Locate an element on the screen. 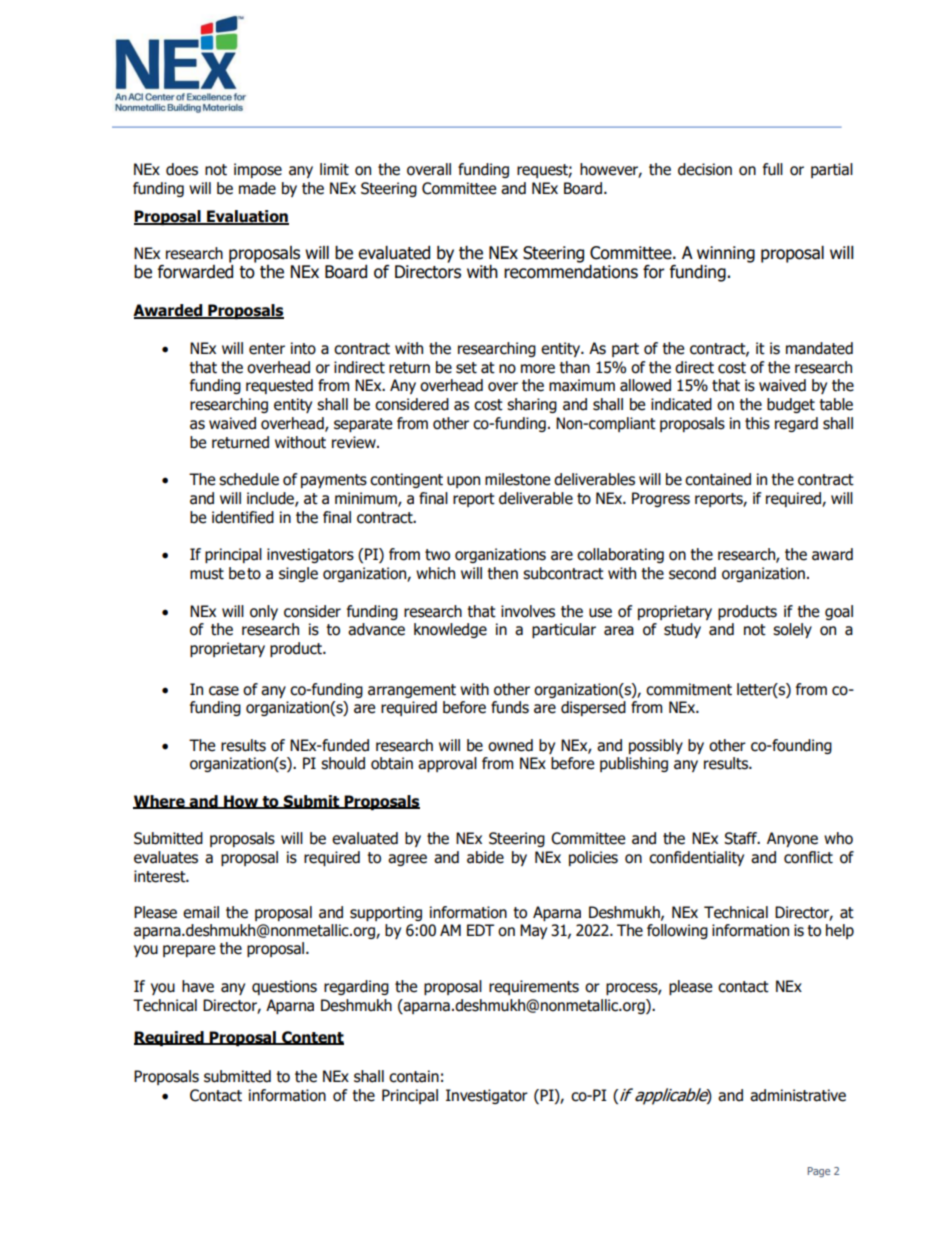 The height and width of the screenshot is (1233, 952). requirements is located at coordinates (534, 987).
